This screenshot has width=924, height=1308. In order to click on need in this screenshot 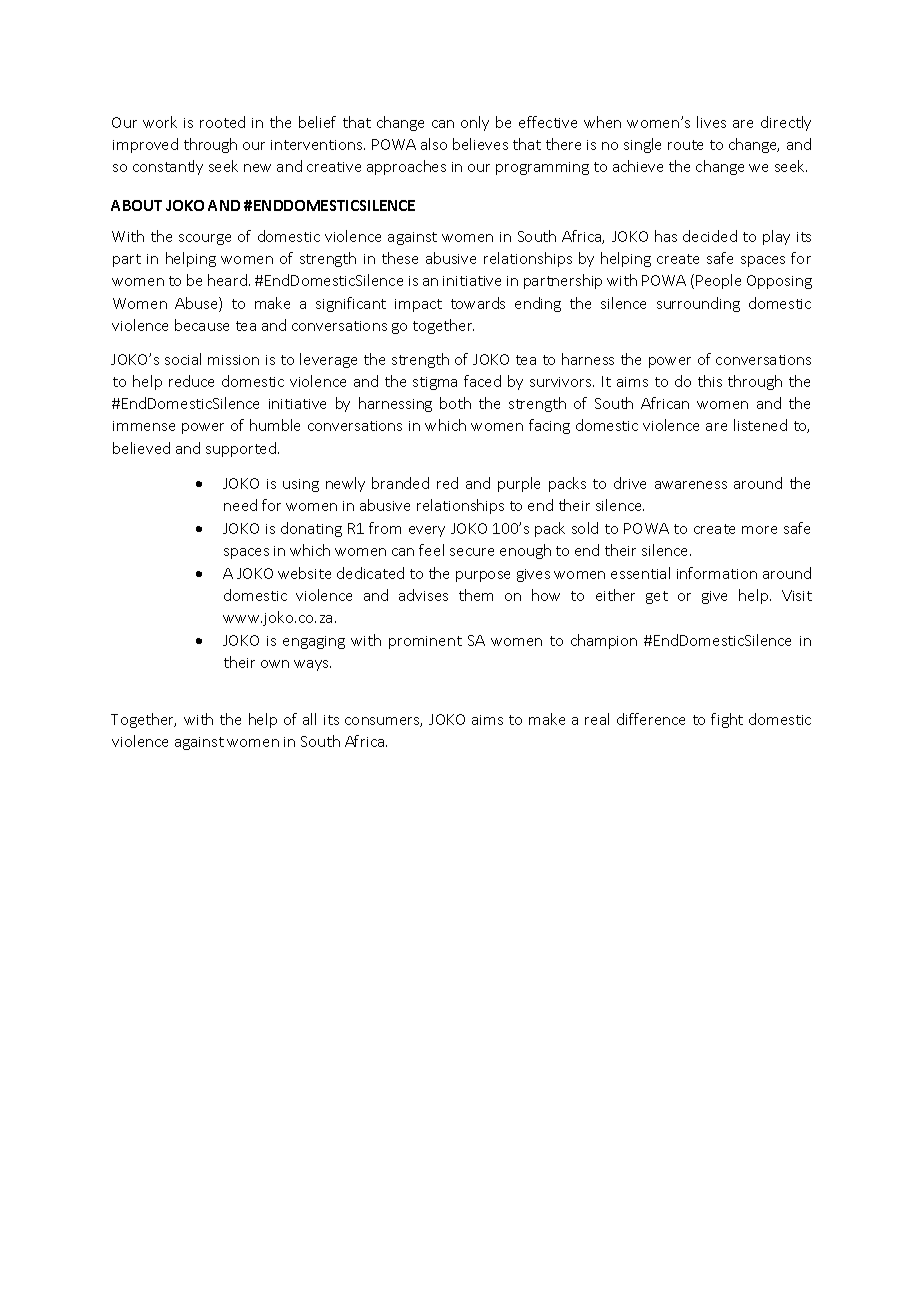, I will do `click(240, 505)`.
